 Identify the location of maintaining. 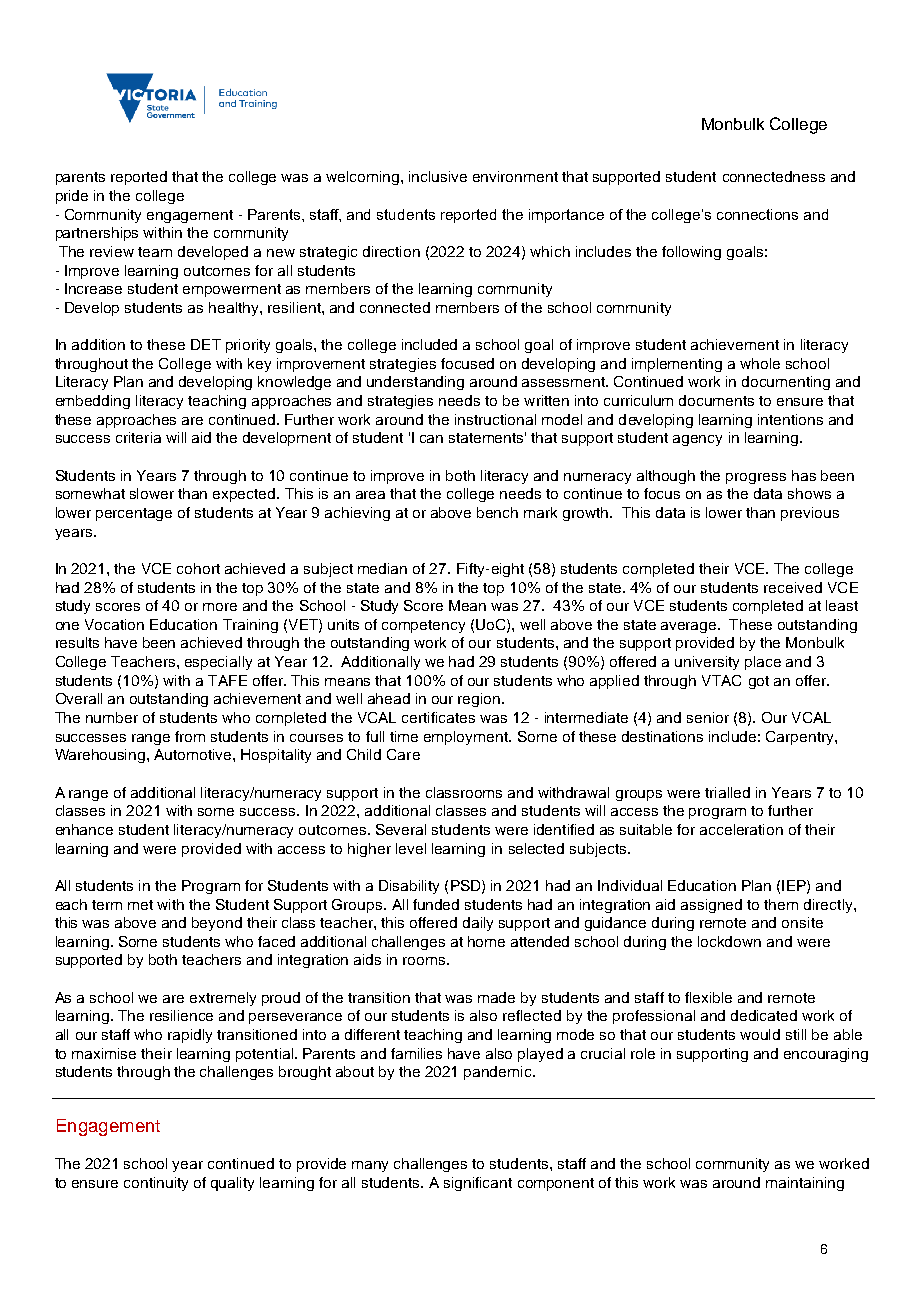
(805, 1184).
